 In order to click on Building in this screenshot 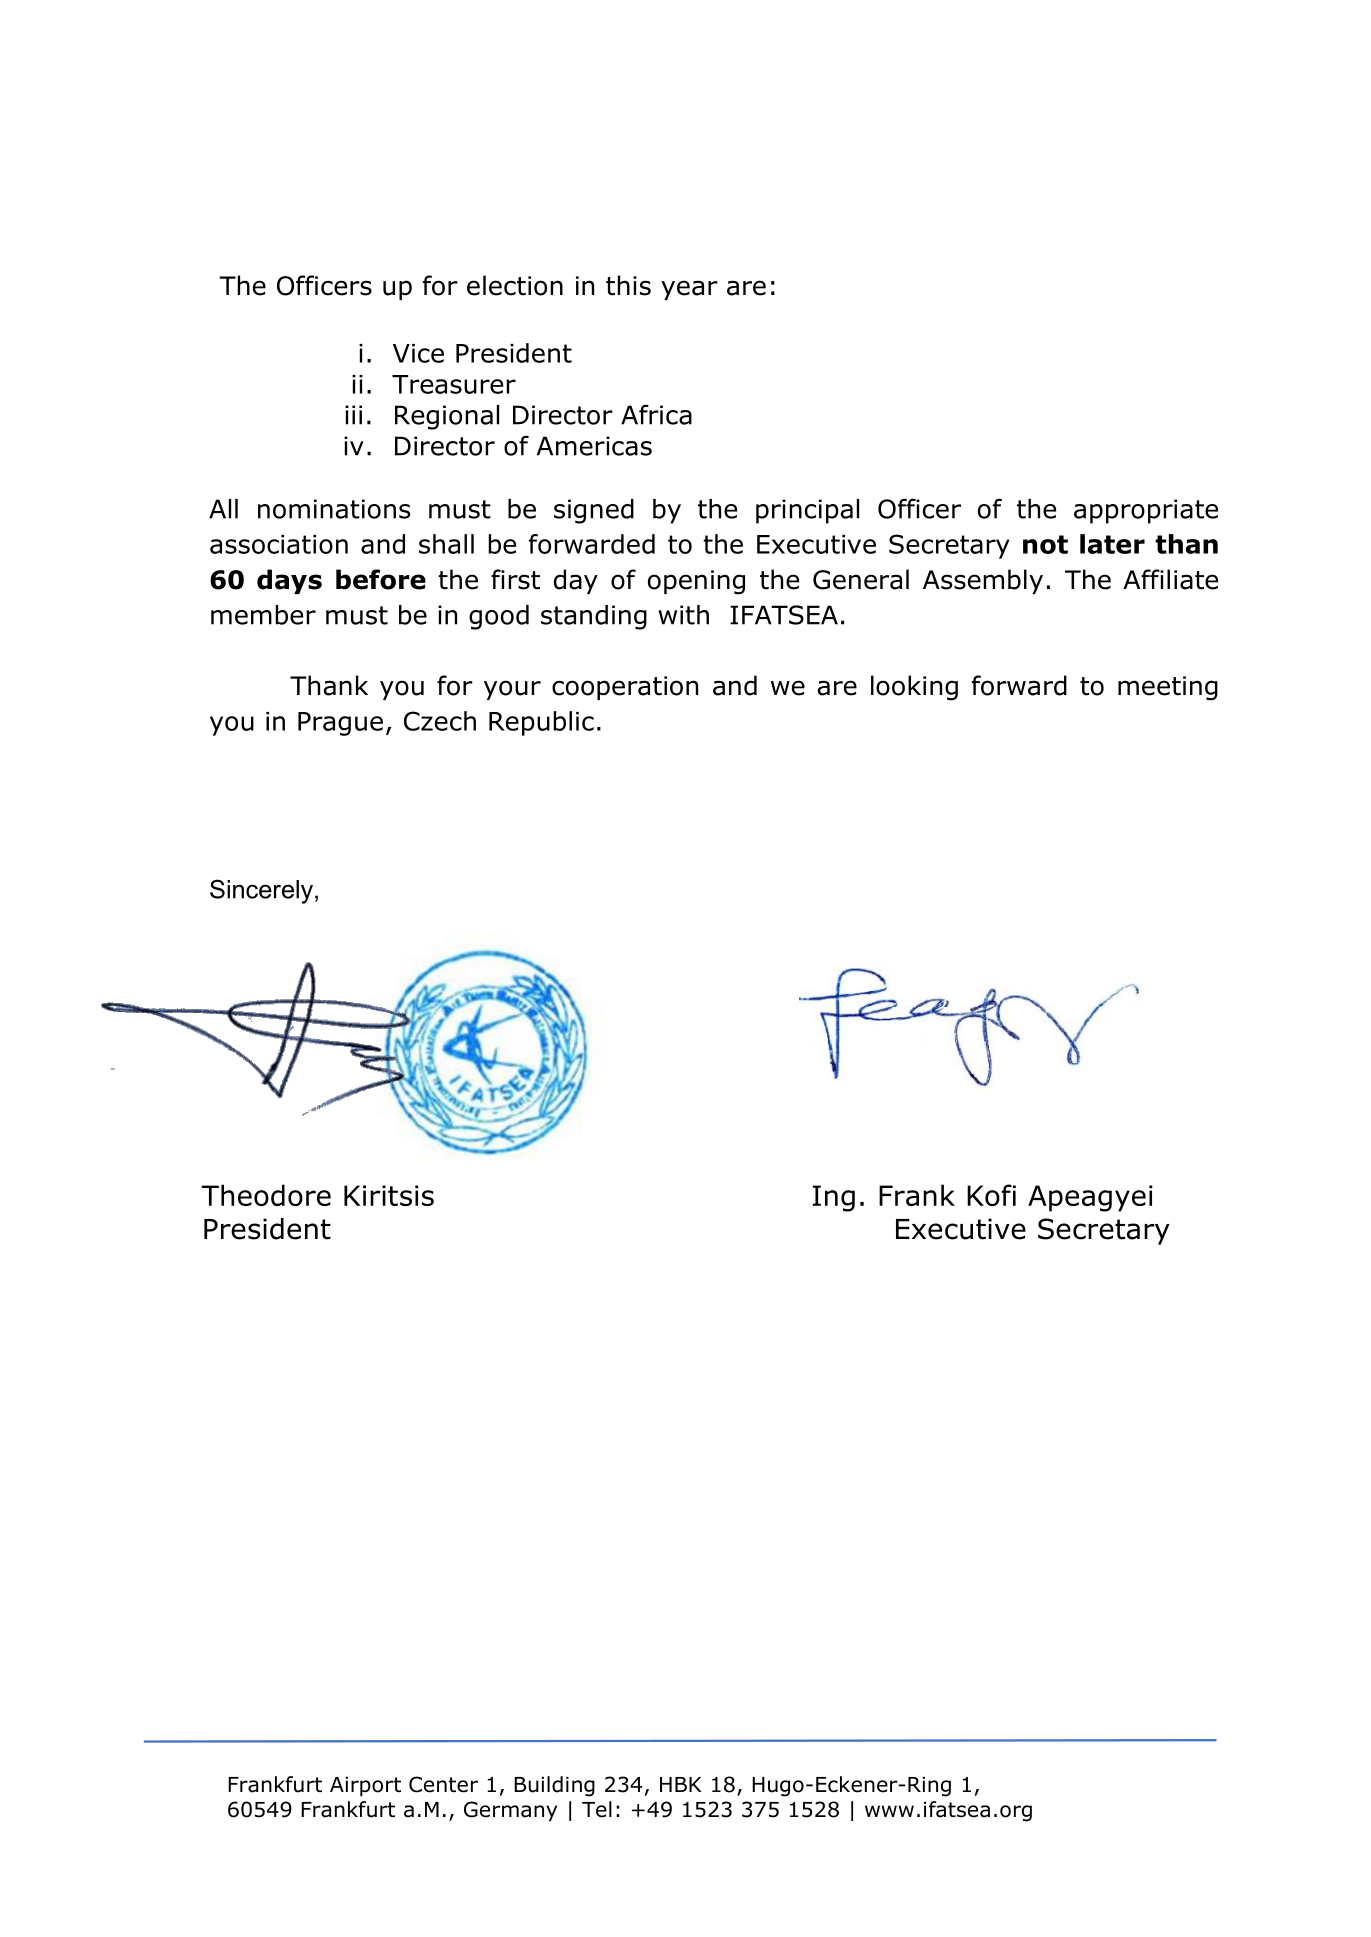, I will do `click(554, 1786)`.
